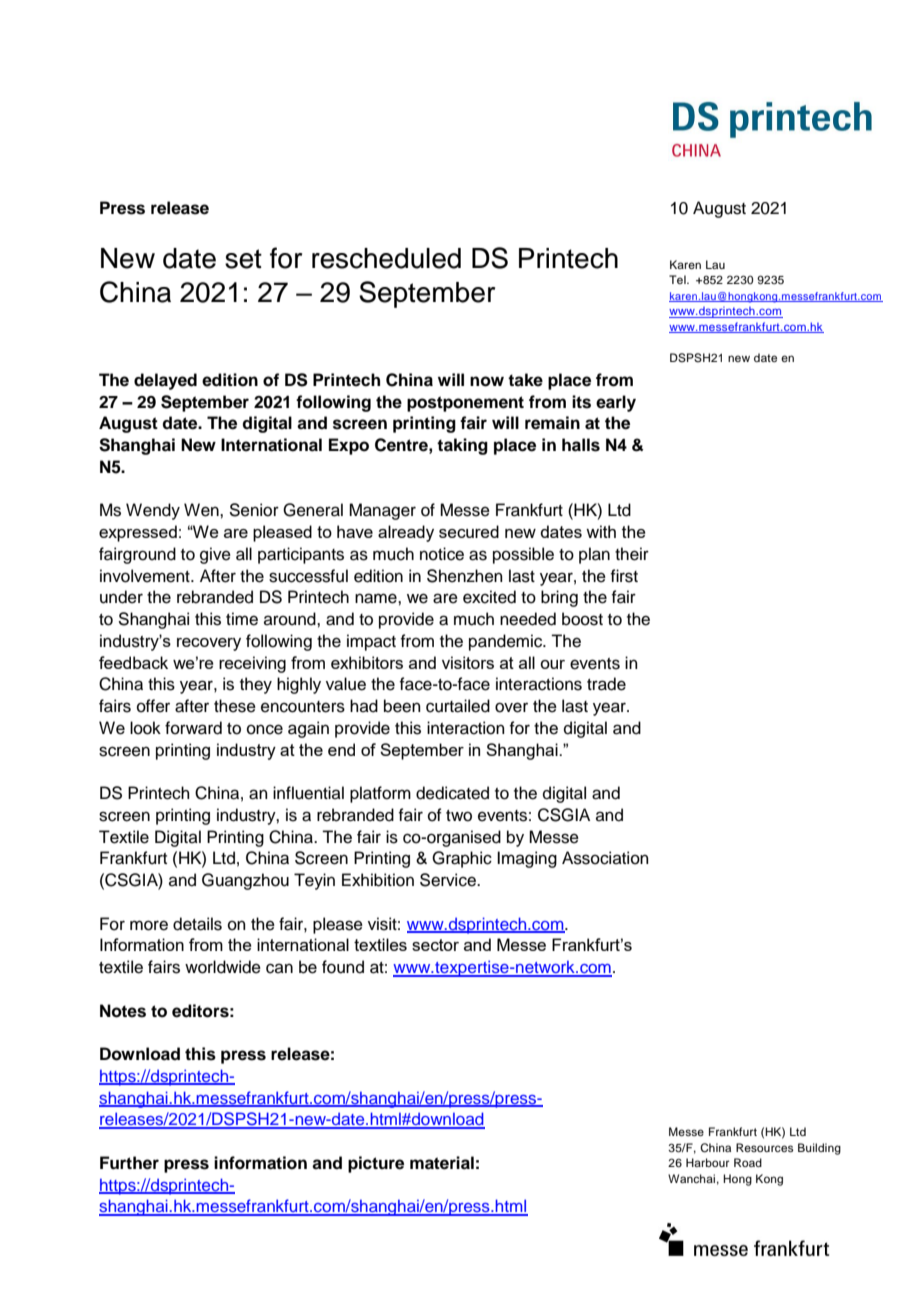 The image size is (924, 1308). I want to click on set, so click(243, 259).
